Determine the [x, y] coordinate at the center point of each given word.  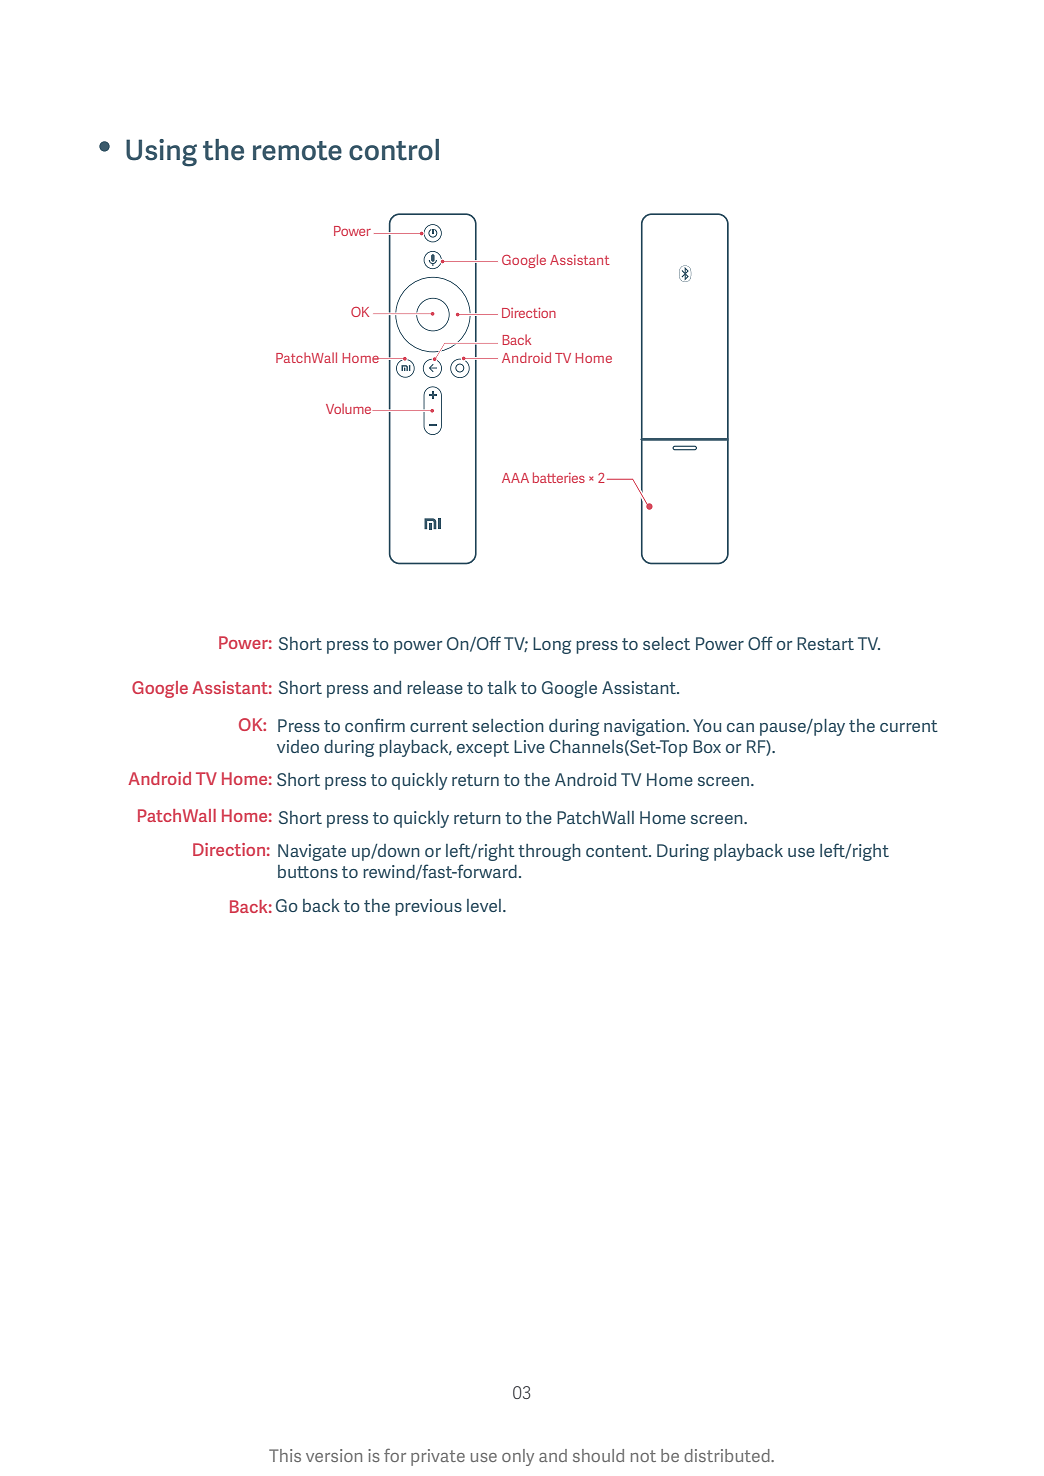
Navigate [312, 852]
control [394, 150]
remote [297, 151]
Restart [825, 643]
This [285, 1455]
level [484, 905]
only [518, 1457]
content [618, 851]
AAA [515, 478]
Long [552, 645]
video [298, 746]
